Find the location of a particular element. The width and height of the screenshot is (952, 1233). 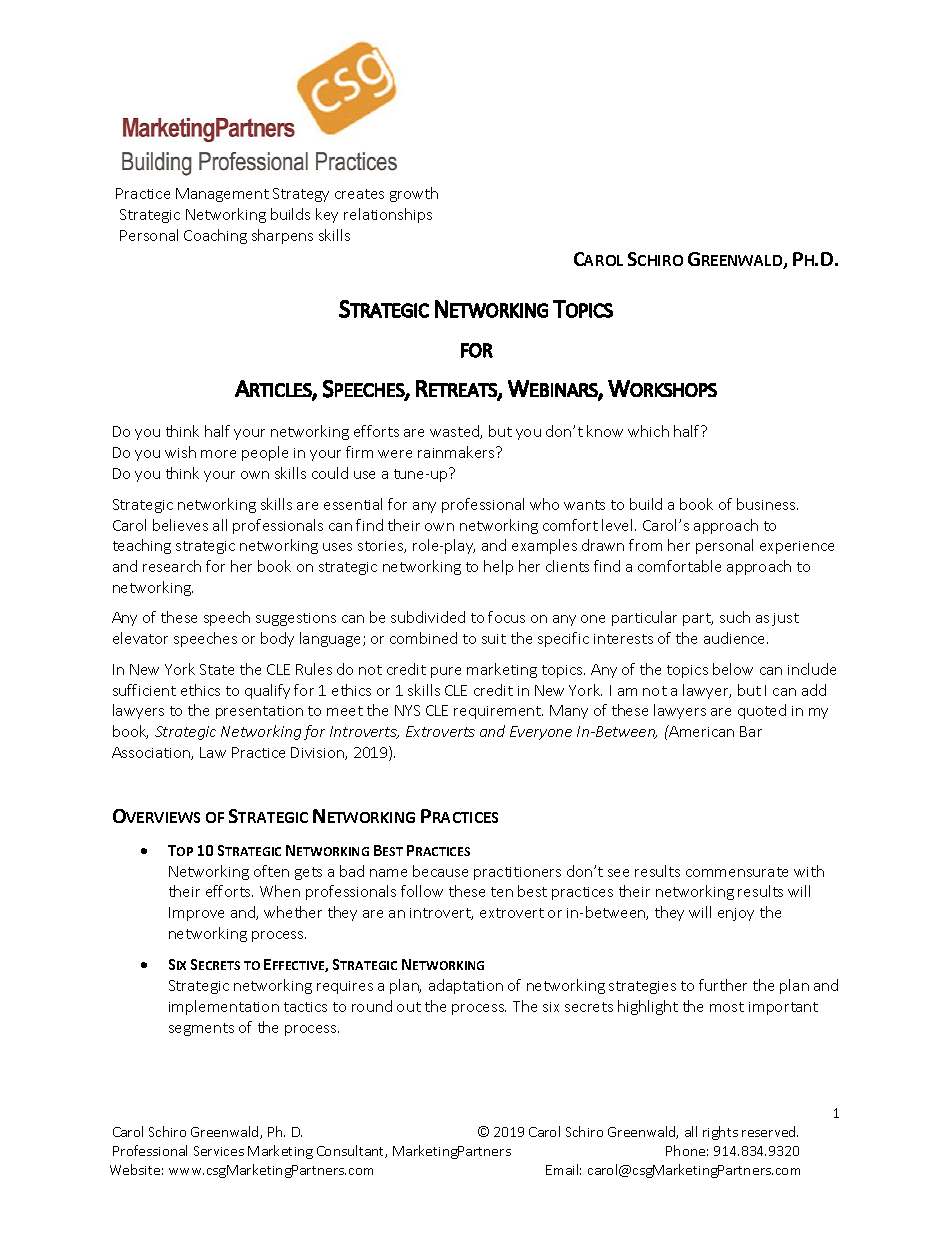

adaptation is located at coordinates (466, 986).
